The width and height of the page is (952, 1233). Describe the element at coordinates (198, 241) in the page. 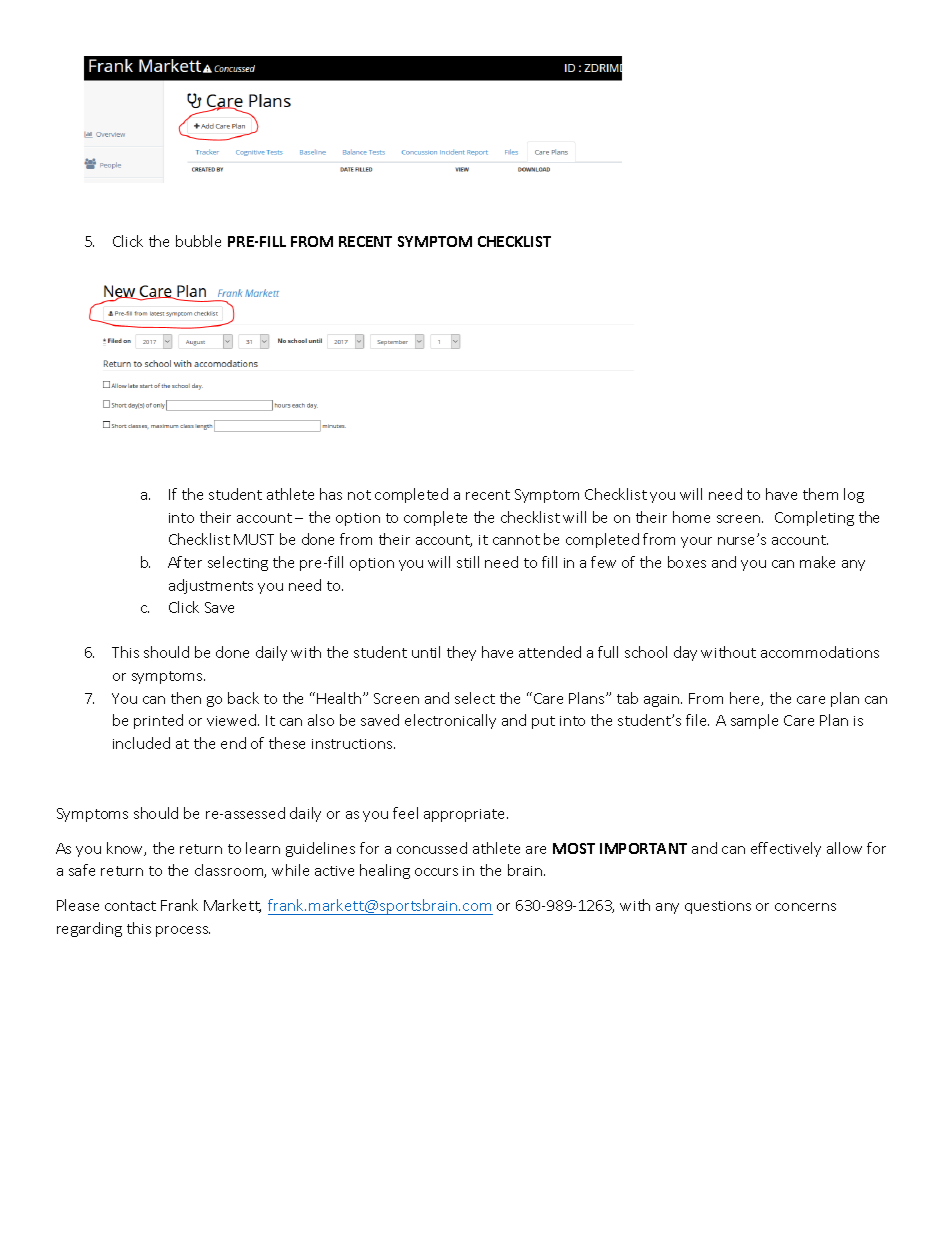

I see `bubble` at that location.
